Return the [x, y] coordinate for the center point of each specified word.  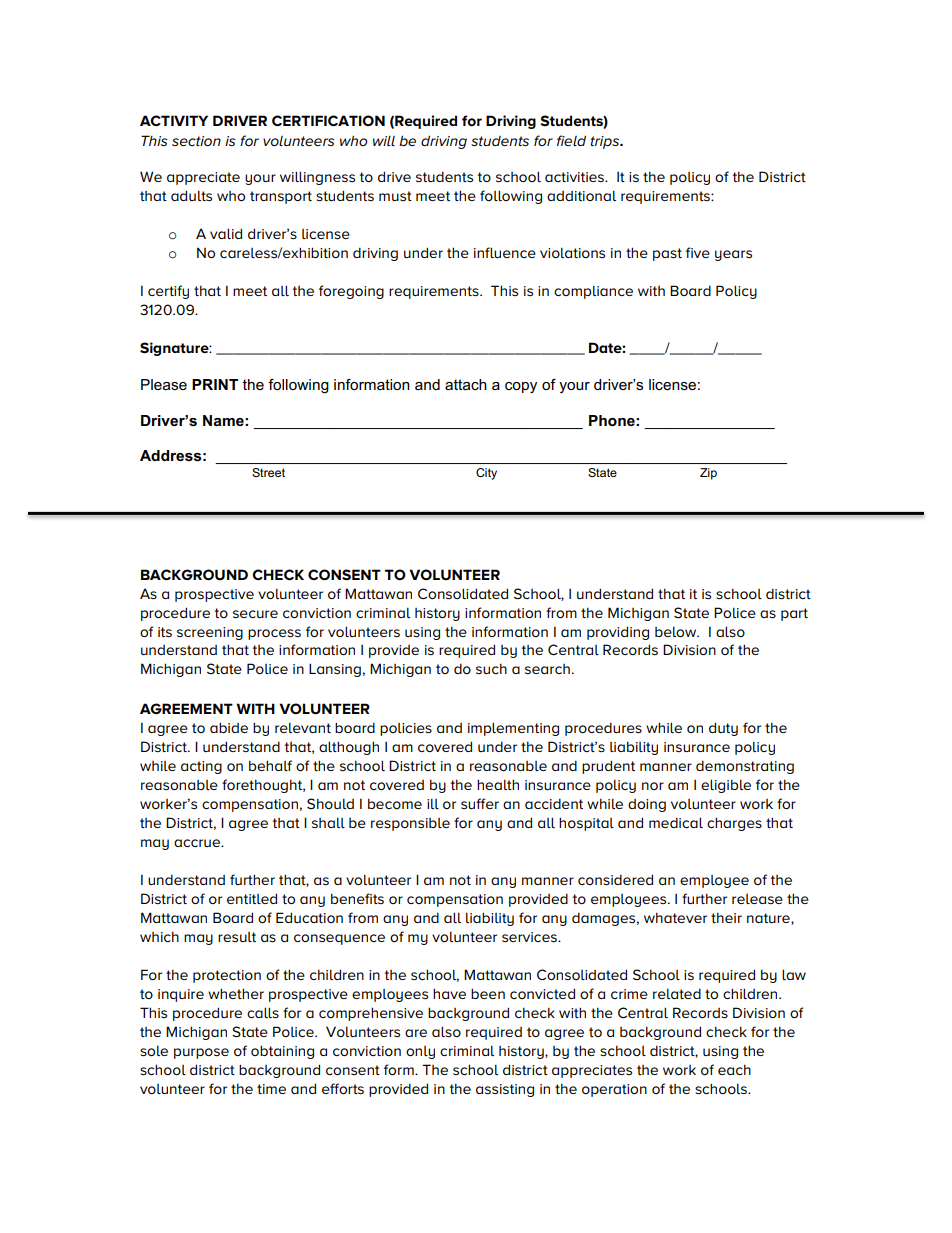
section [196, 141]
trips [605, 142]
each [734, 1069]
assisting [505, 1090]
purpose [201, 1053]
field [571, 140]
